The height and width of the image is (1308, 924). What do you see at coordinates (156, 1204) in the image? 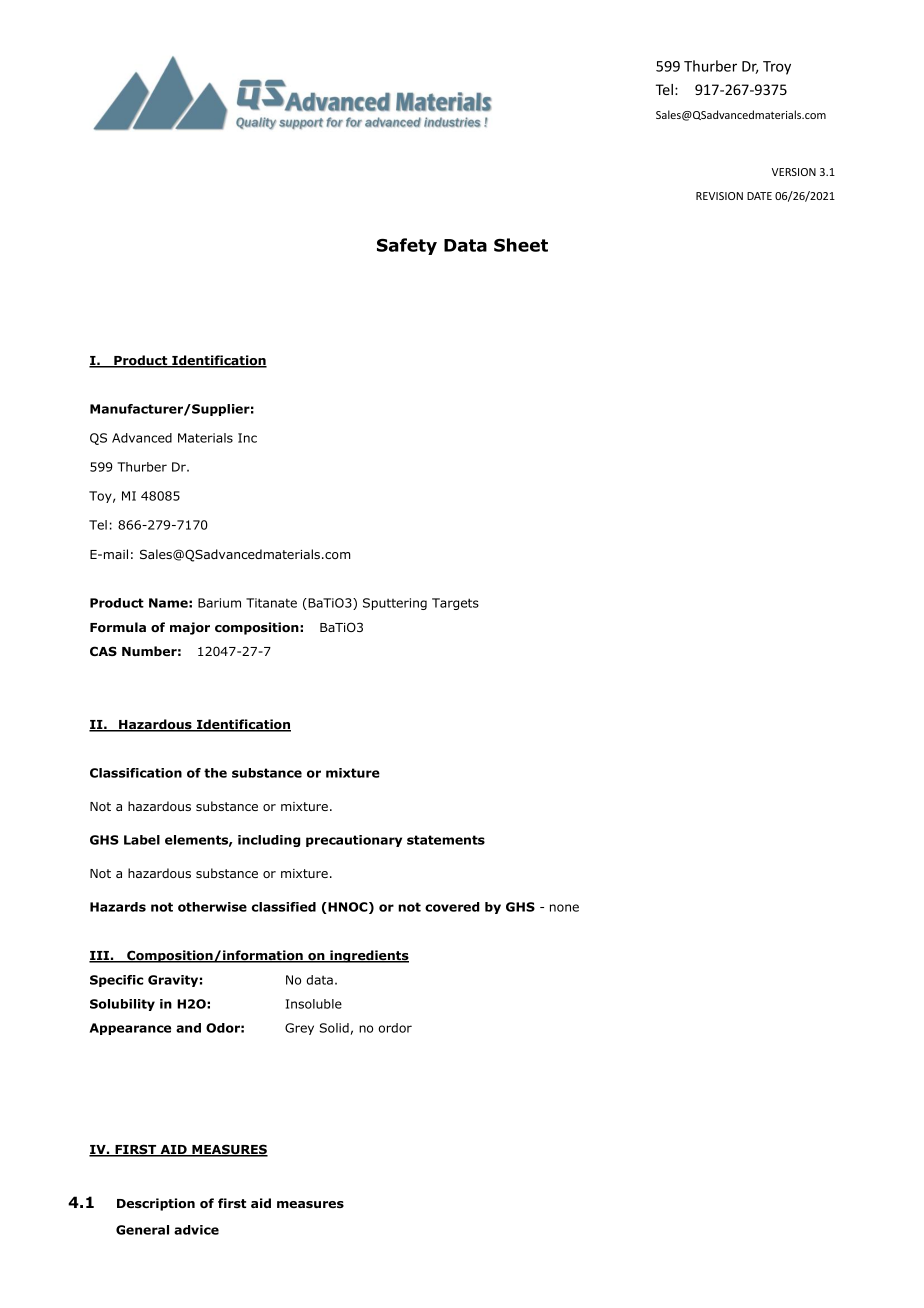
I see `Description` at bounding box center [156, 1204].
